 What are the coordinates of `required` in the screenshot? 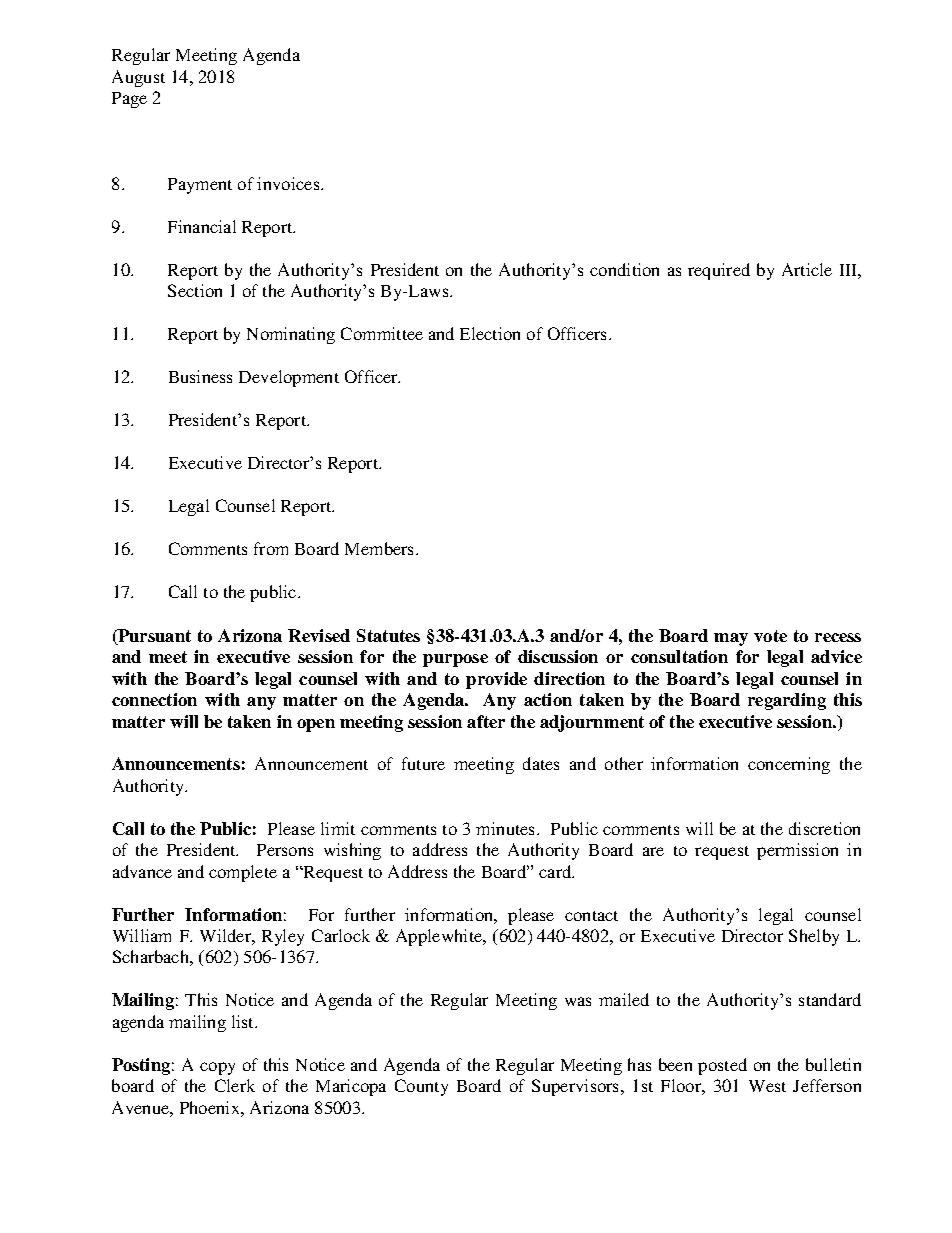 It's located at (719, 271).
